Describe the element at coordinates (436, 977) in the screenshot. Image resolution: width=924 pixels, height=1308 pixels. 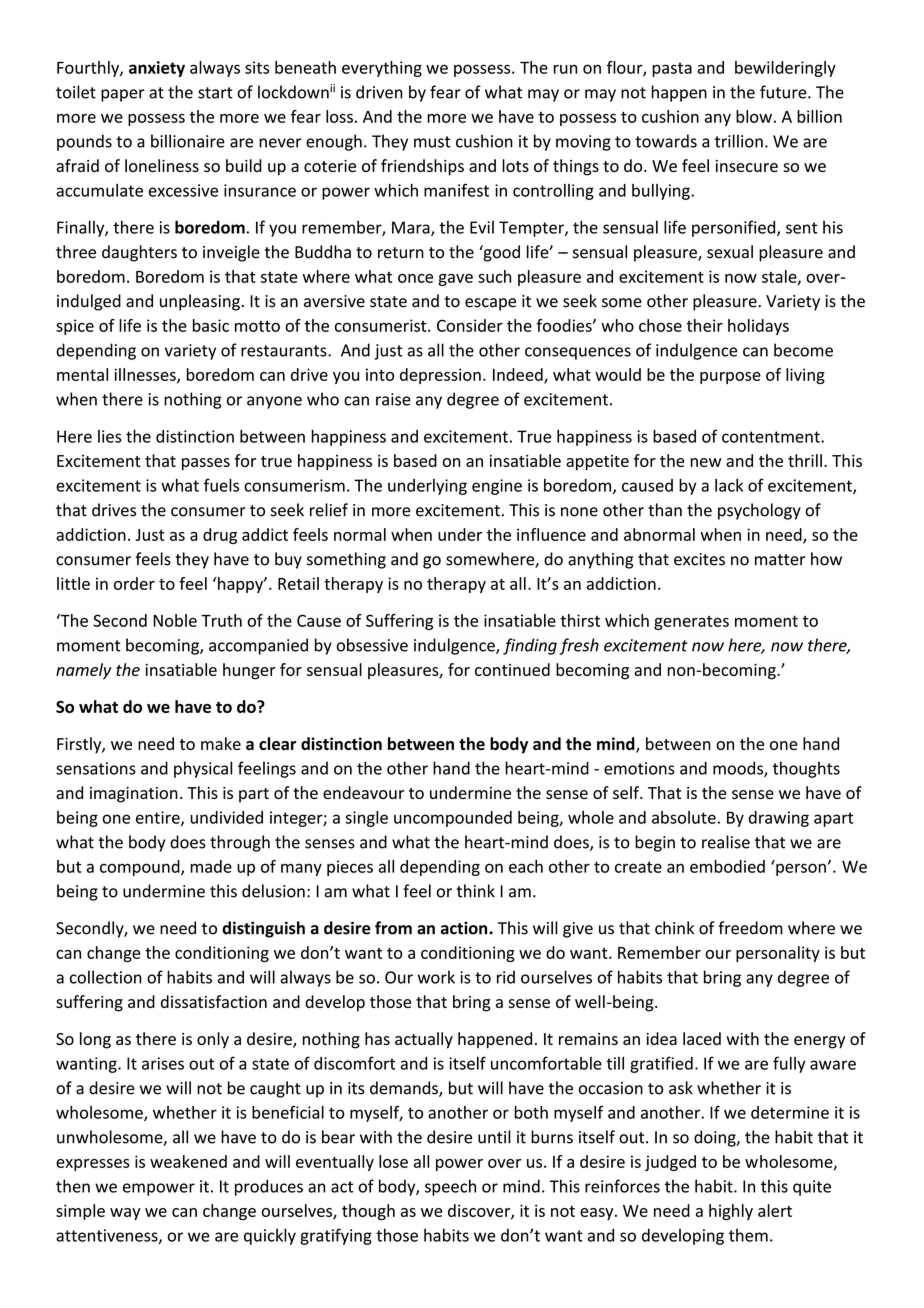
I see `work` at that location.
